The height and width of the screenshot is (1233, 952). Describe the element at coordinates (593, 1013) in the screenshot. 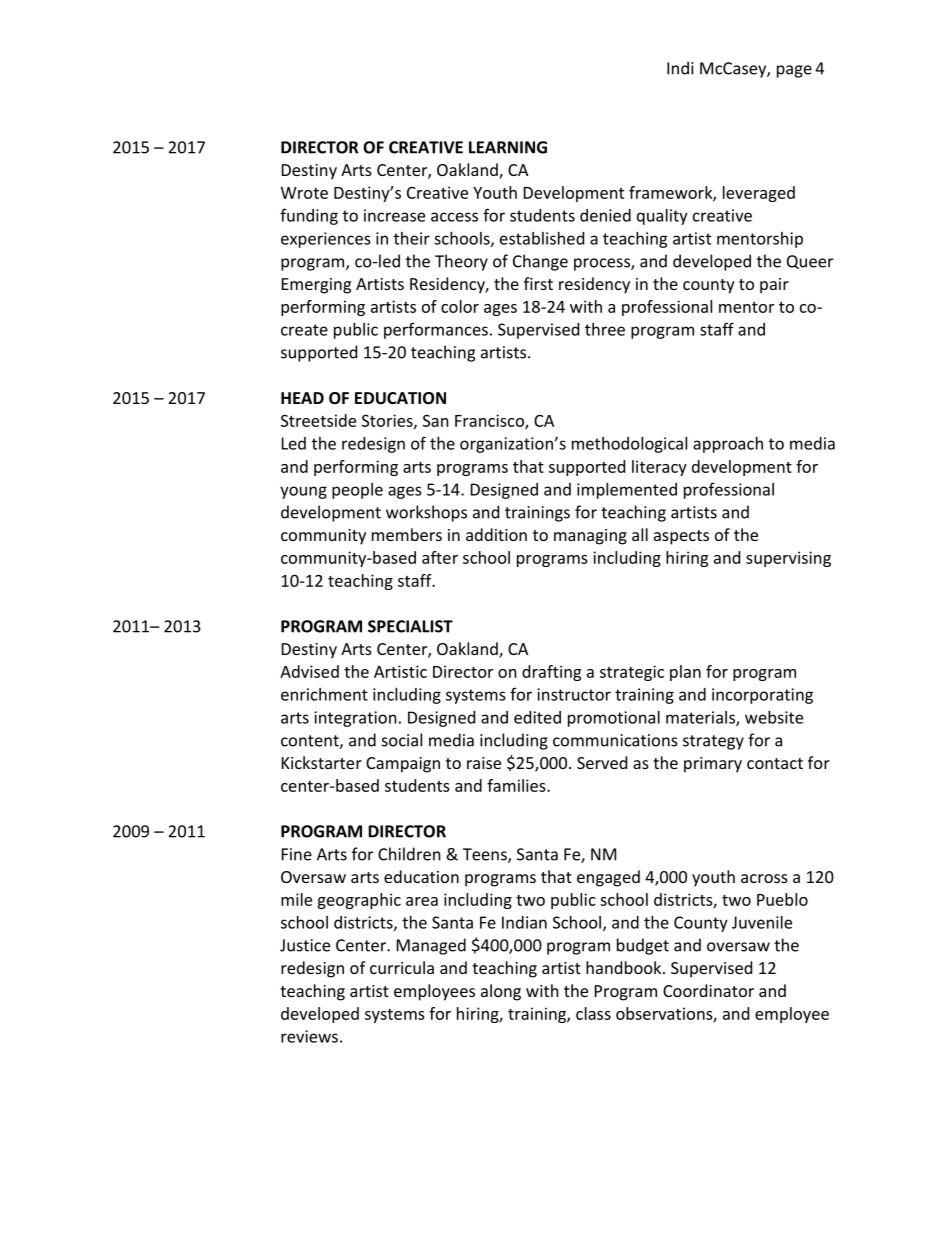

I see `class` at that location.
